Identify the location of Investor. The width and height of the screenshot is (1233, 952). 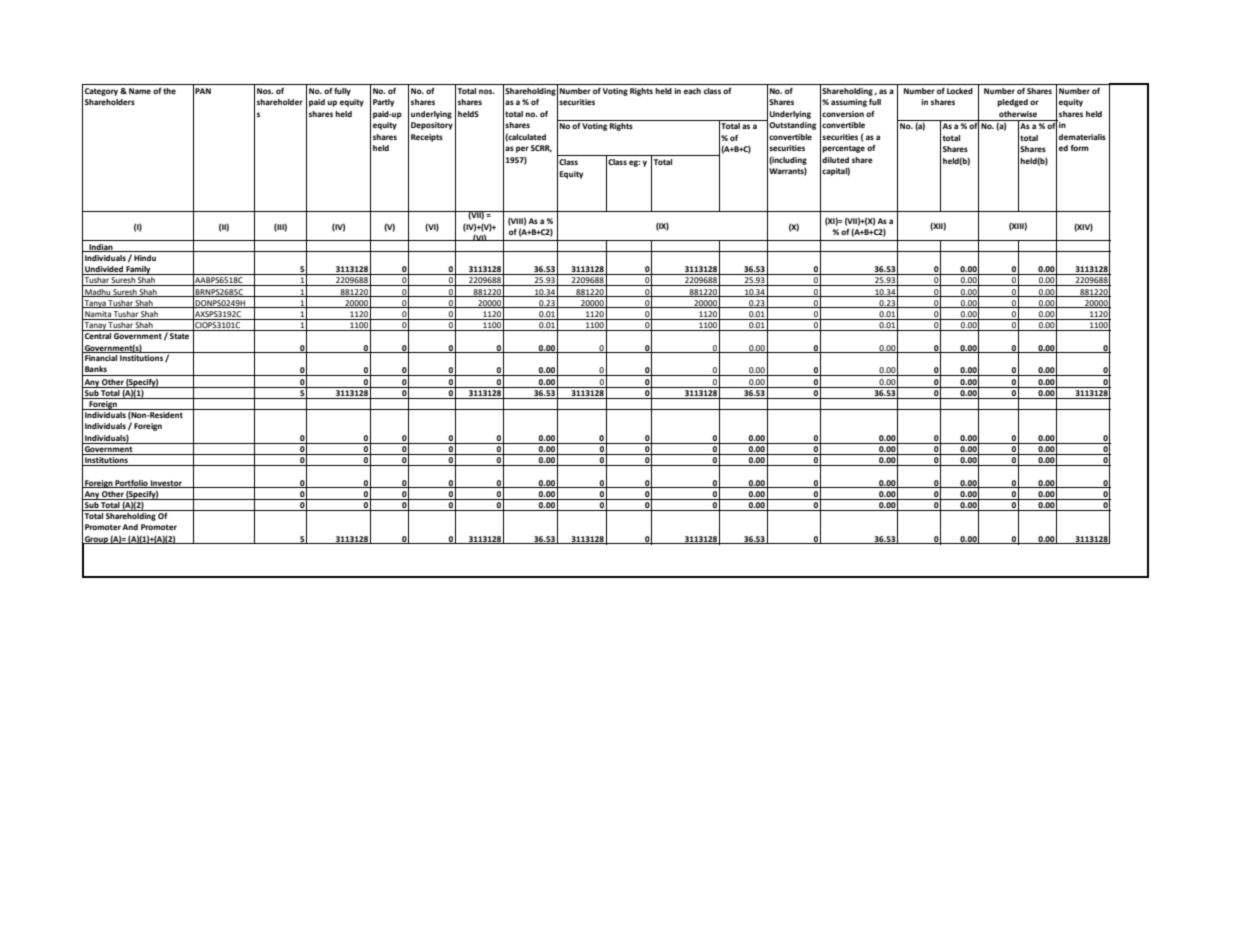
(166, 484).
